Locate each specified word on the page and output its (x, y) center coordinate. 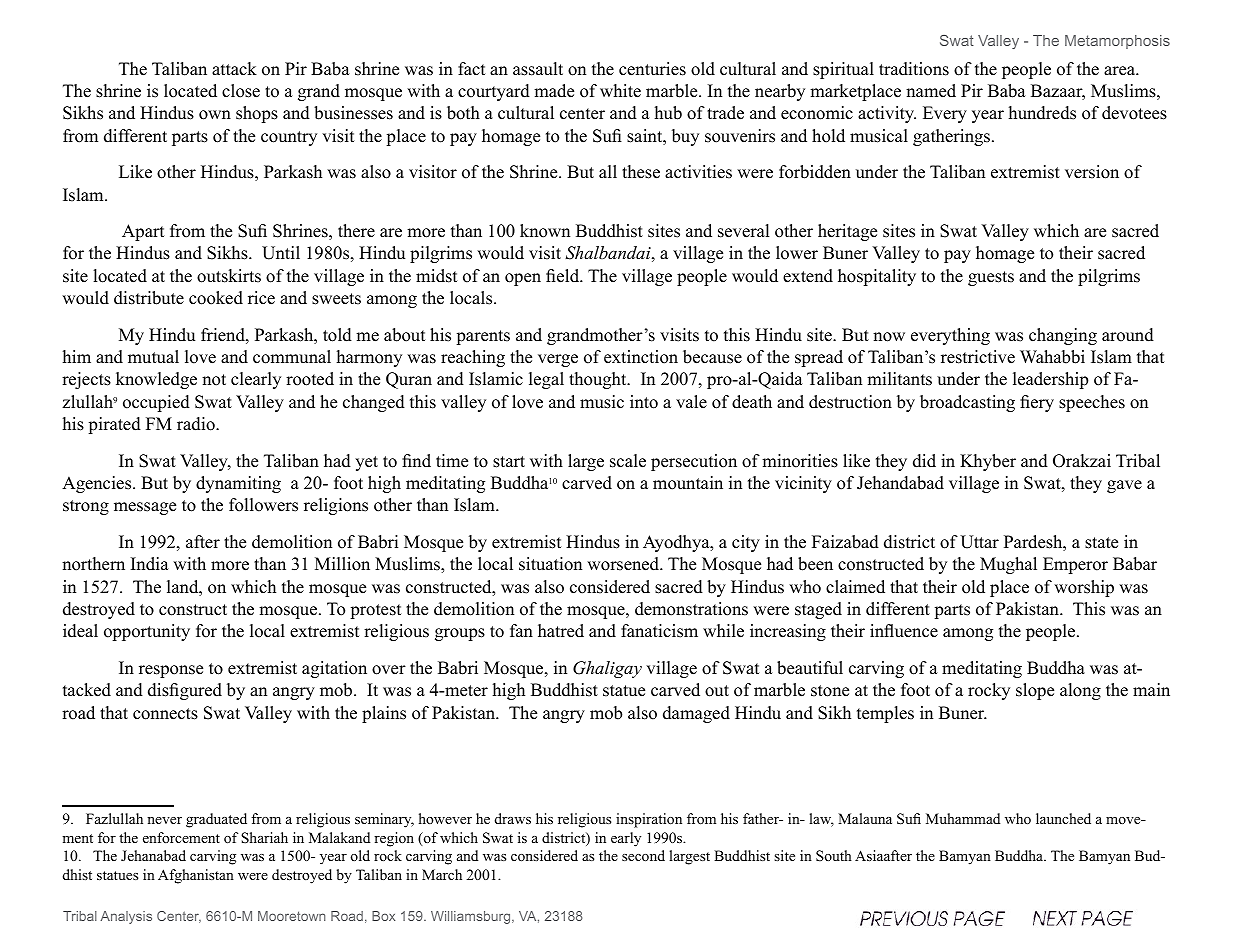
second (643, 855)
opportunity (147, 632)
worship (1084, 588)
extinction (641, 357)
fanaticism (659, 631)
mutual (153, 357)
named (931, 91)
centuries (652, 69)
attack (234, 69)
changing (1063, 336)
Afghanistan (196, 876)
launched (1063, 818)
